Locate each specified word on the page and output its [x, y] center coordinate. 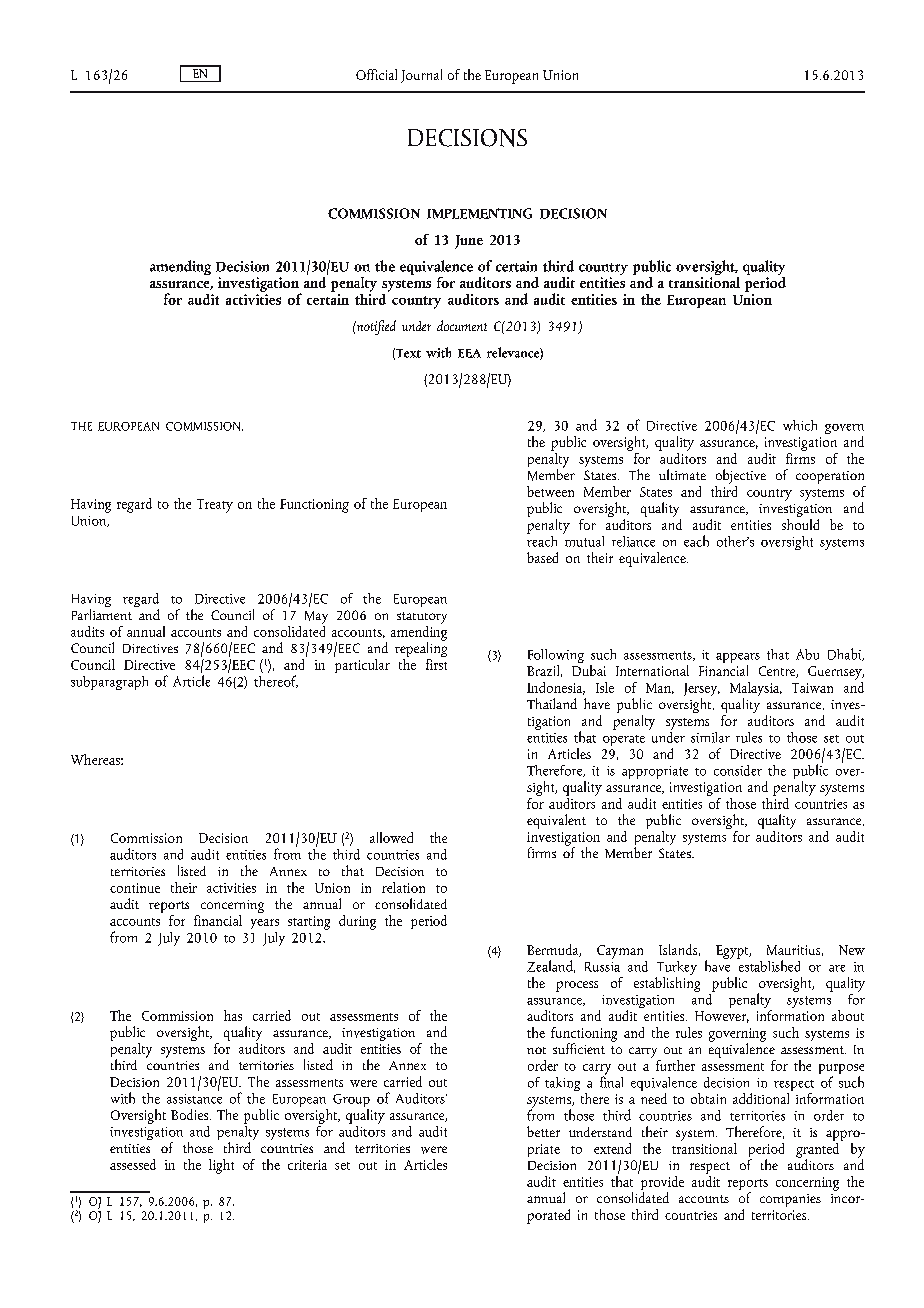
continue [135, 888]
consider [738, 770]
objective [740, 478]
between [550, 491]
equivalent [556, 821]
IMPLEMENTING [479, 213]
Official [376, 74]
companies [790, 1200]
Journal [421, 76]
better [543, 1131]
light [221, 1166]
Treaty [215, 506]
